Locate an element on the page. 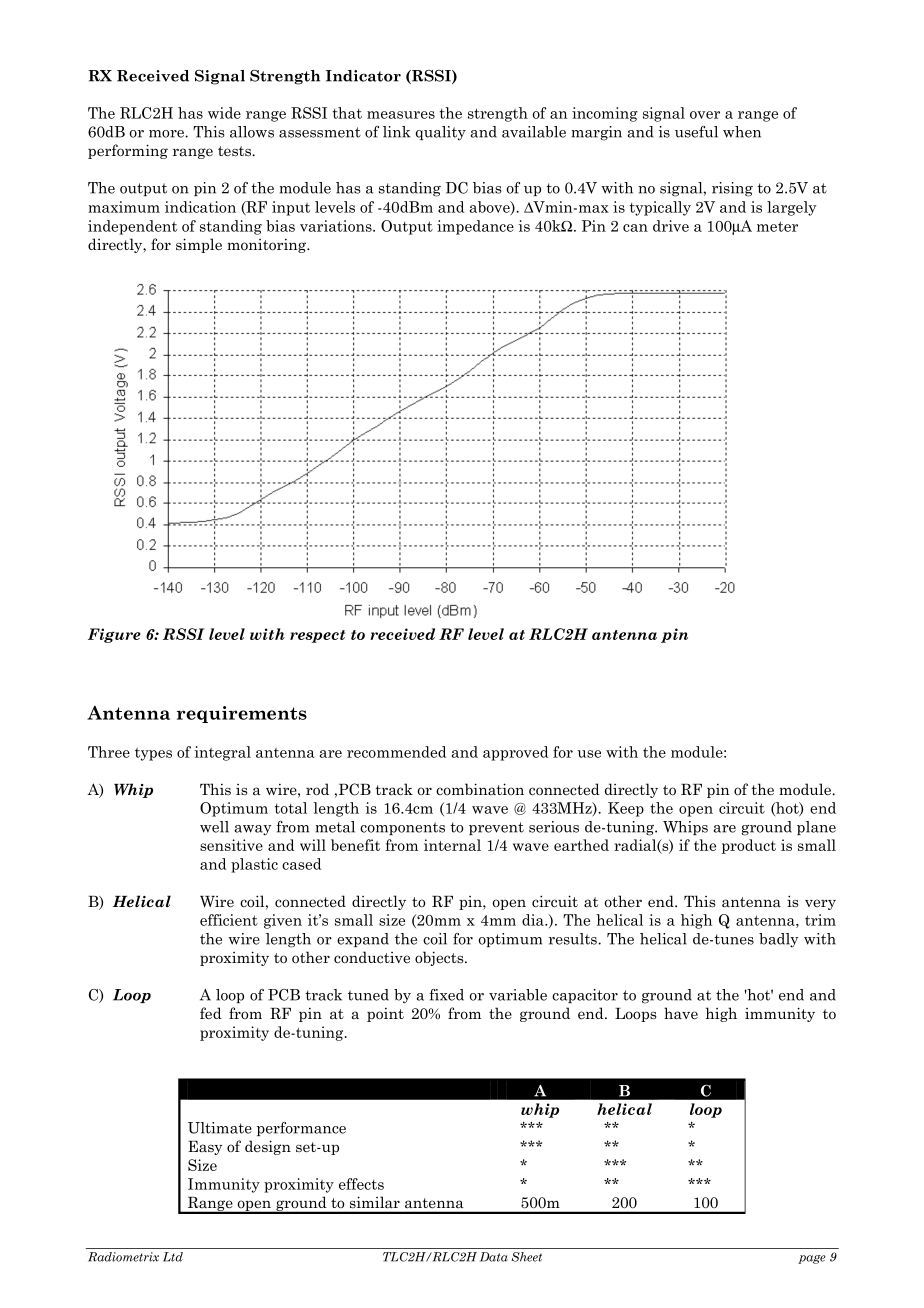 The height and width of the page is (1308, 924). internal is located at coordinates (452, 845).
